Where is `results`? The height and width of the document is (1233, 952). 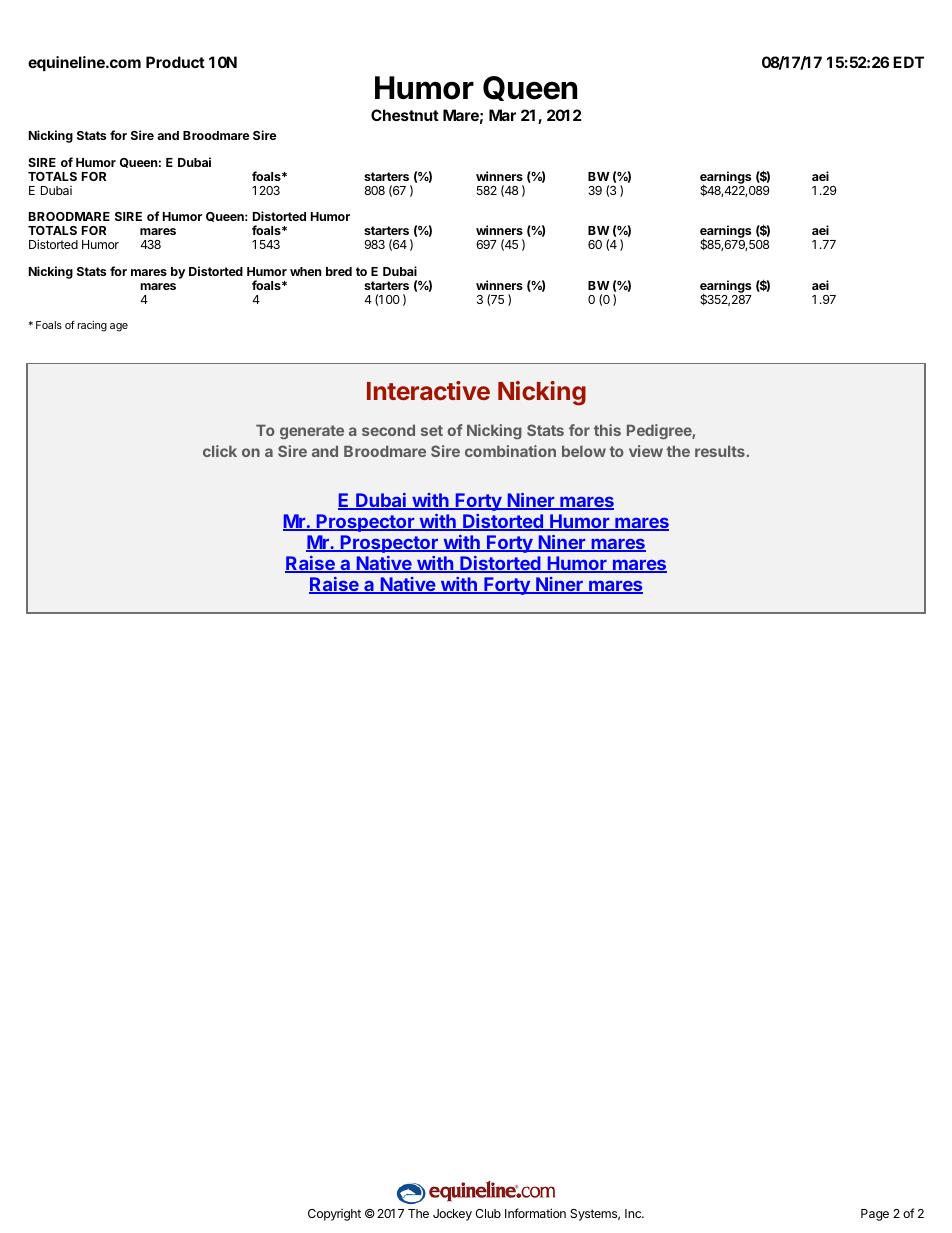 results is located at coordinates (720, 451).
